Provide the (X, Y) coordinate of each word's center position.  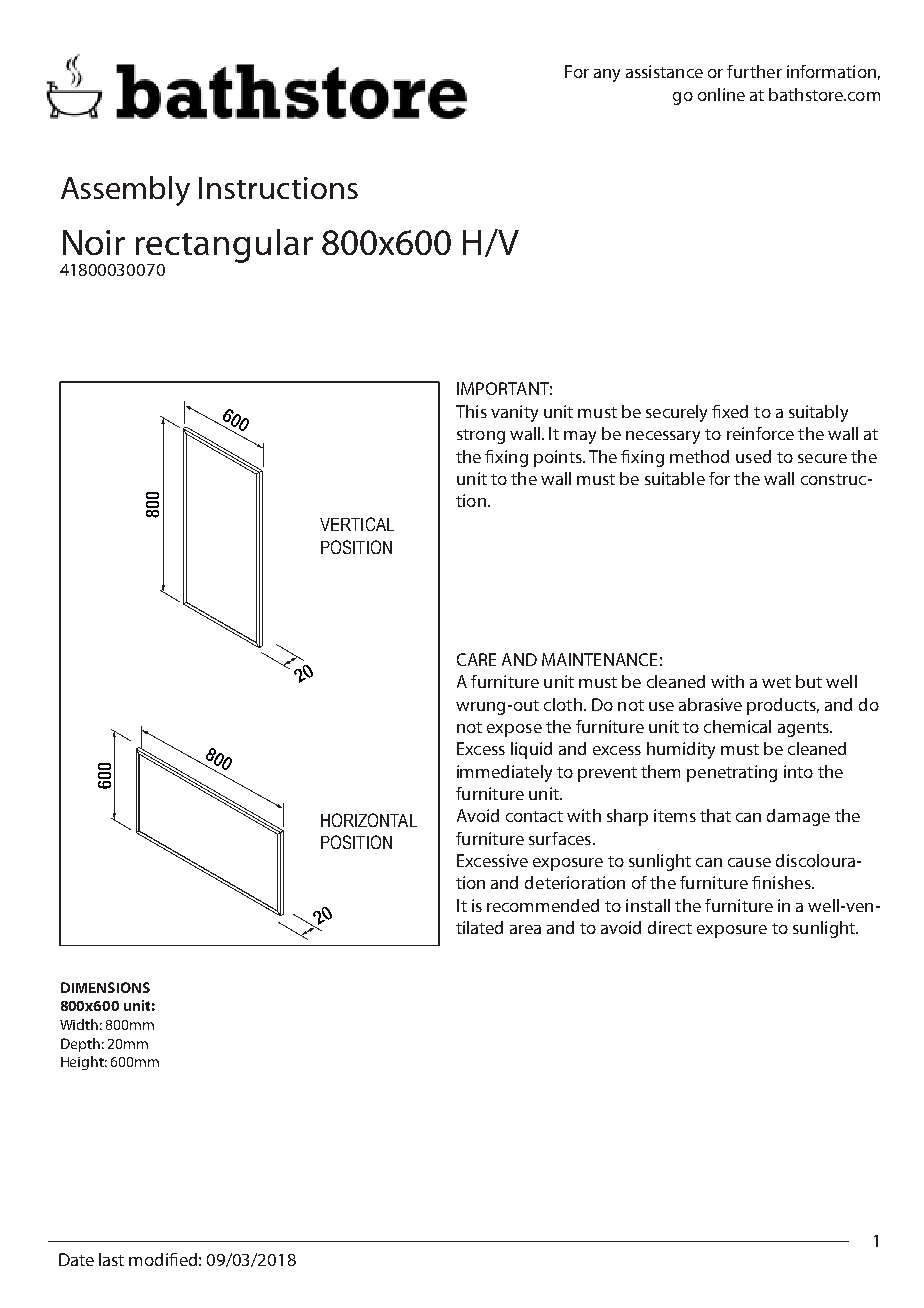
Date (76, 1259)
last (111, 1259)
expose (514, 730)
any (607, 75)
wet (776, 682)
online (721, 94)
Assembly (125, 191)
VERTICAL (357, 524)
